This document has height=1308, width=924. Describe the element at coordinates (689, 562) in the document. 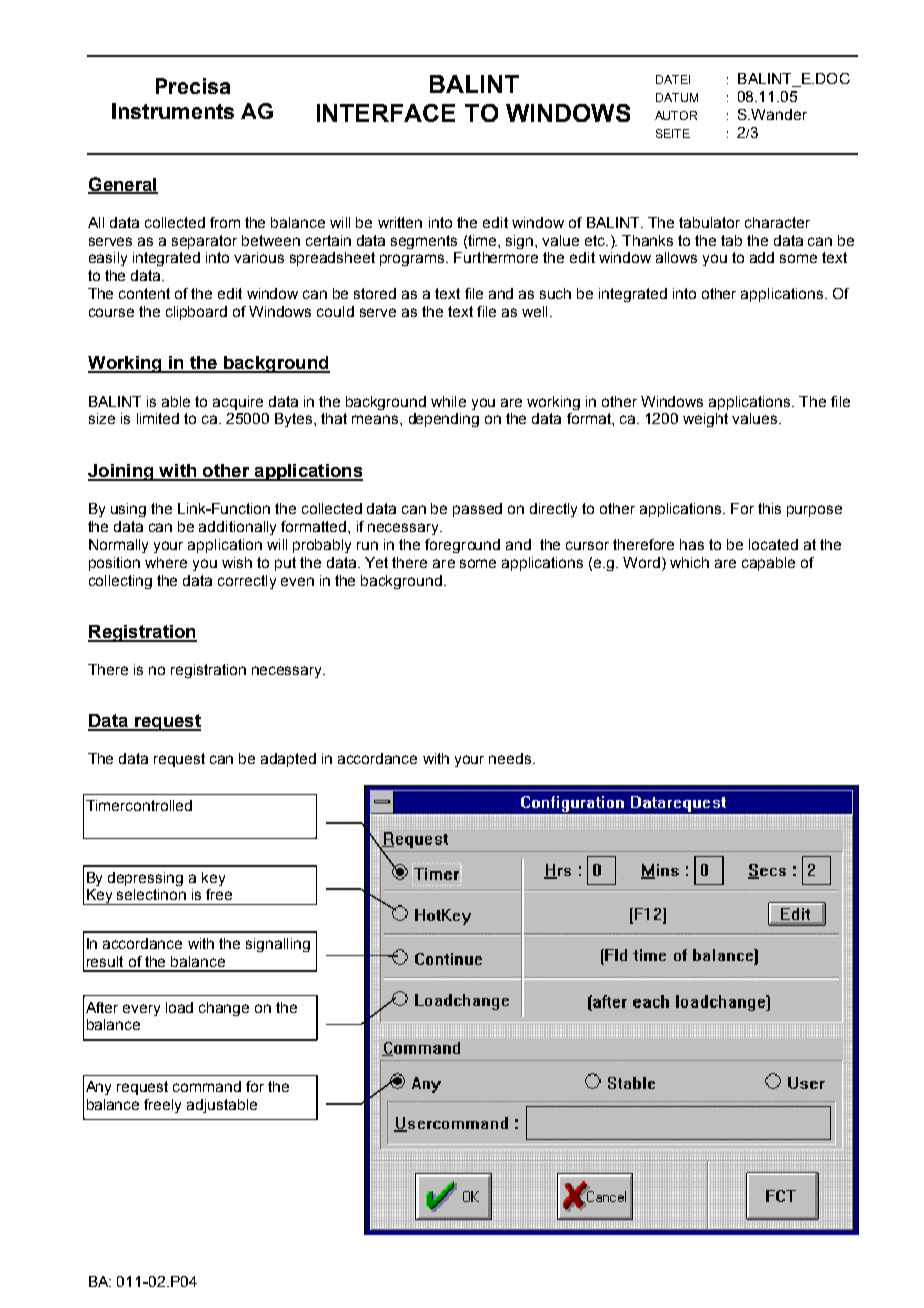

I see `which` at that location.
